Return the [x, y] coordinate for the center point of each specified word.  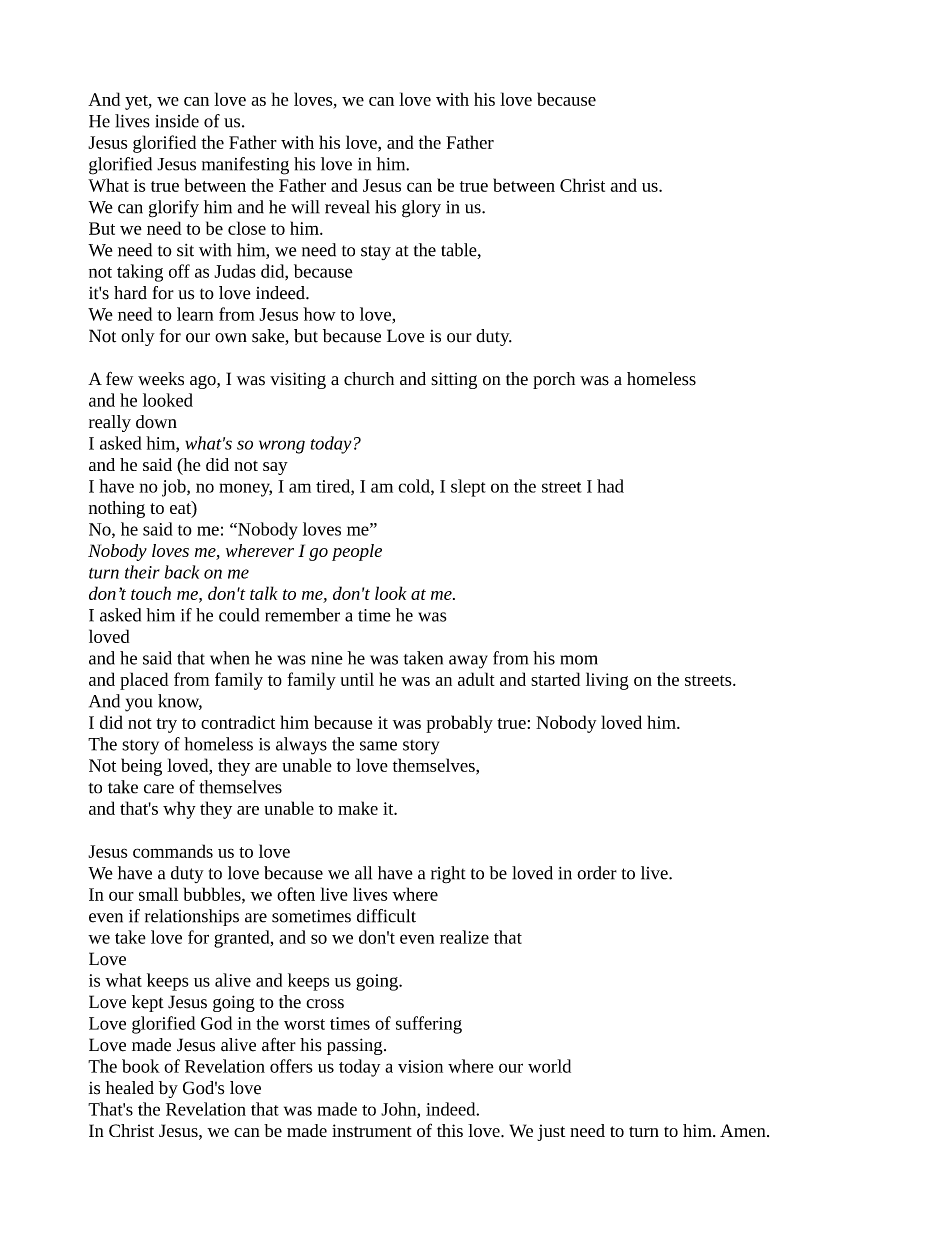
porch [554, 380]
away [468, 662]
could [239, 615]
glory [421, 209]
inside [177, 121]
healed [129, 1088]
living [607, 681]
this [450, 1130]
